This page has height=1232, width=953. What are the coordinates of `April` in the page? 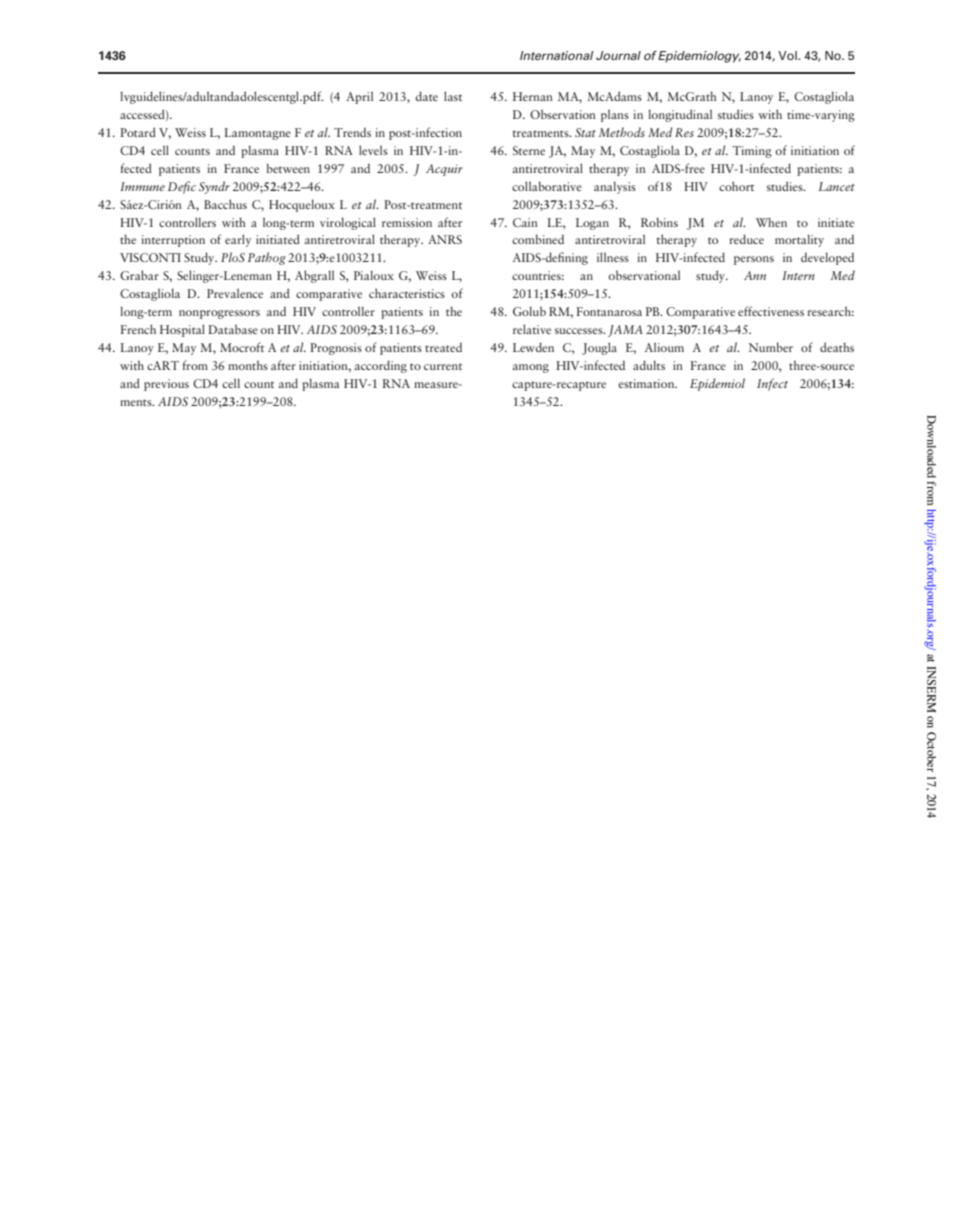 It's located at (359, 97).
